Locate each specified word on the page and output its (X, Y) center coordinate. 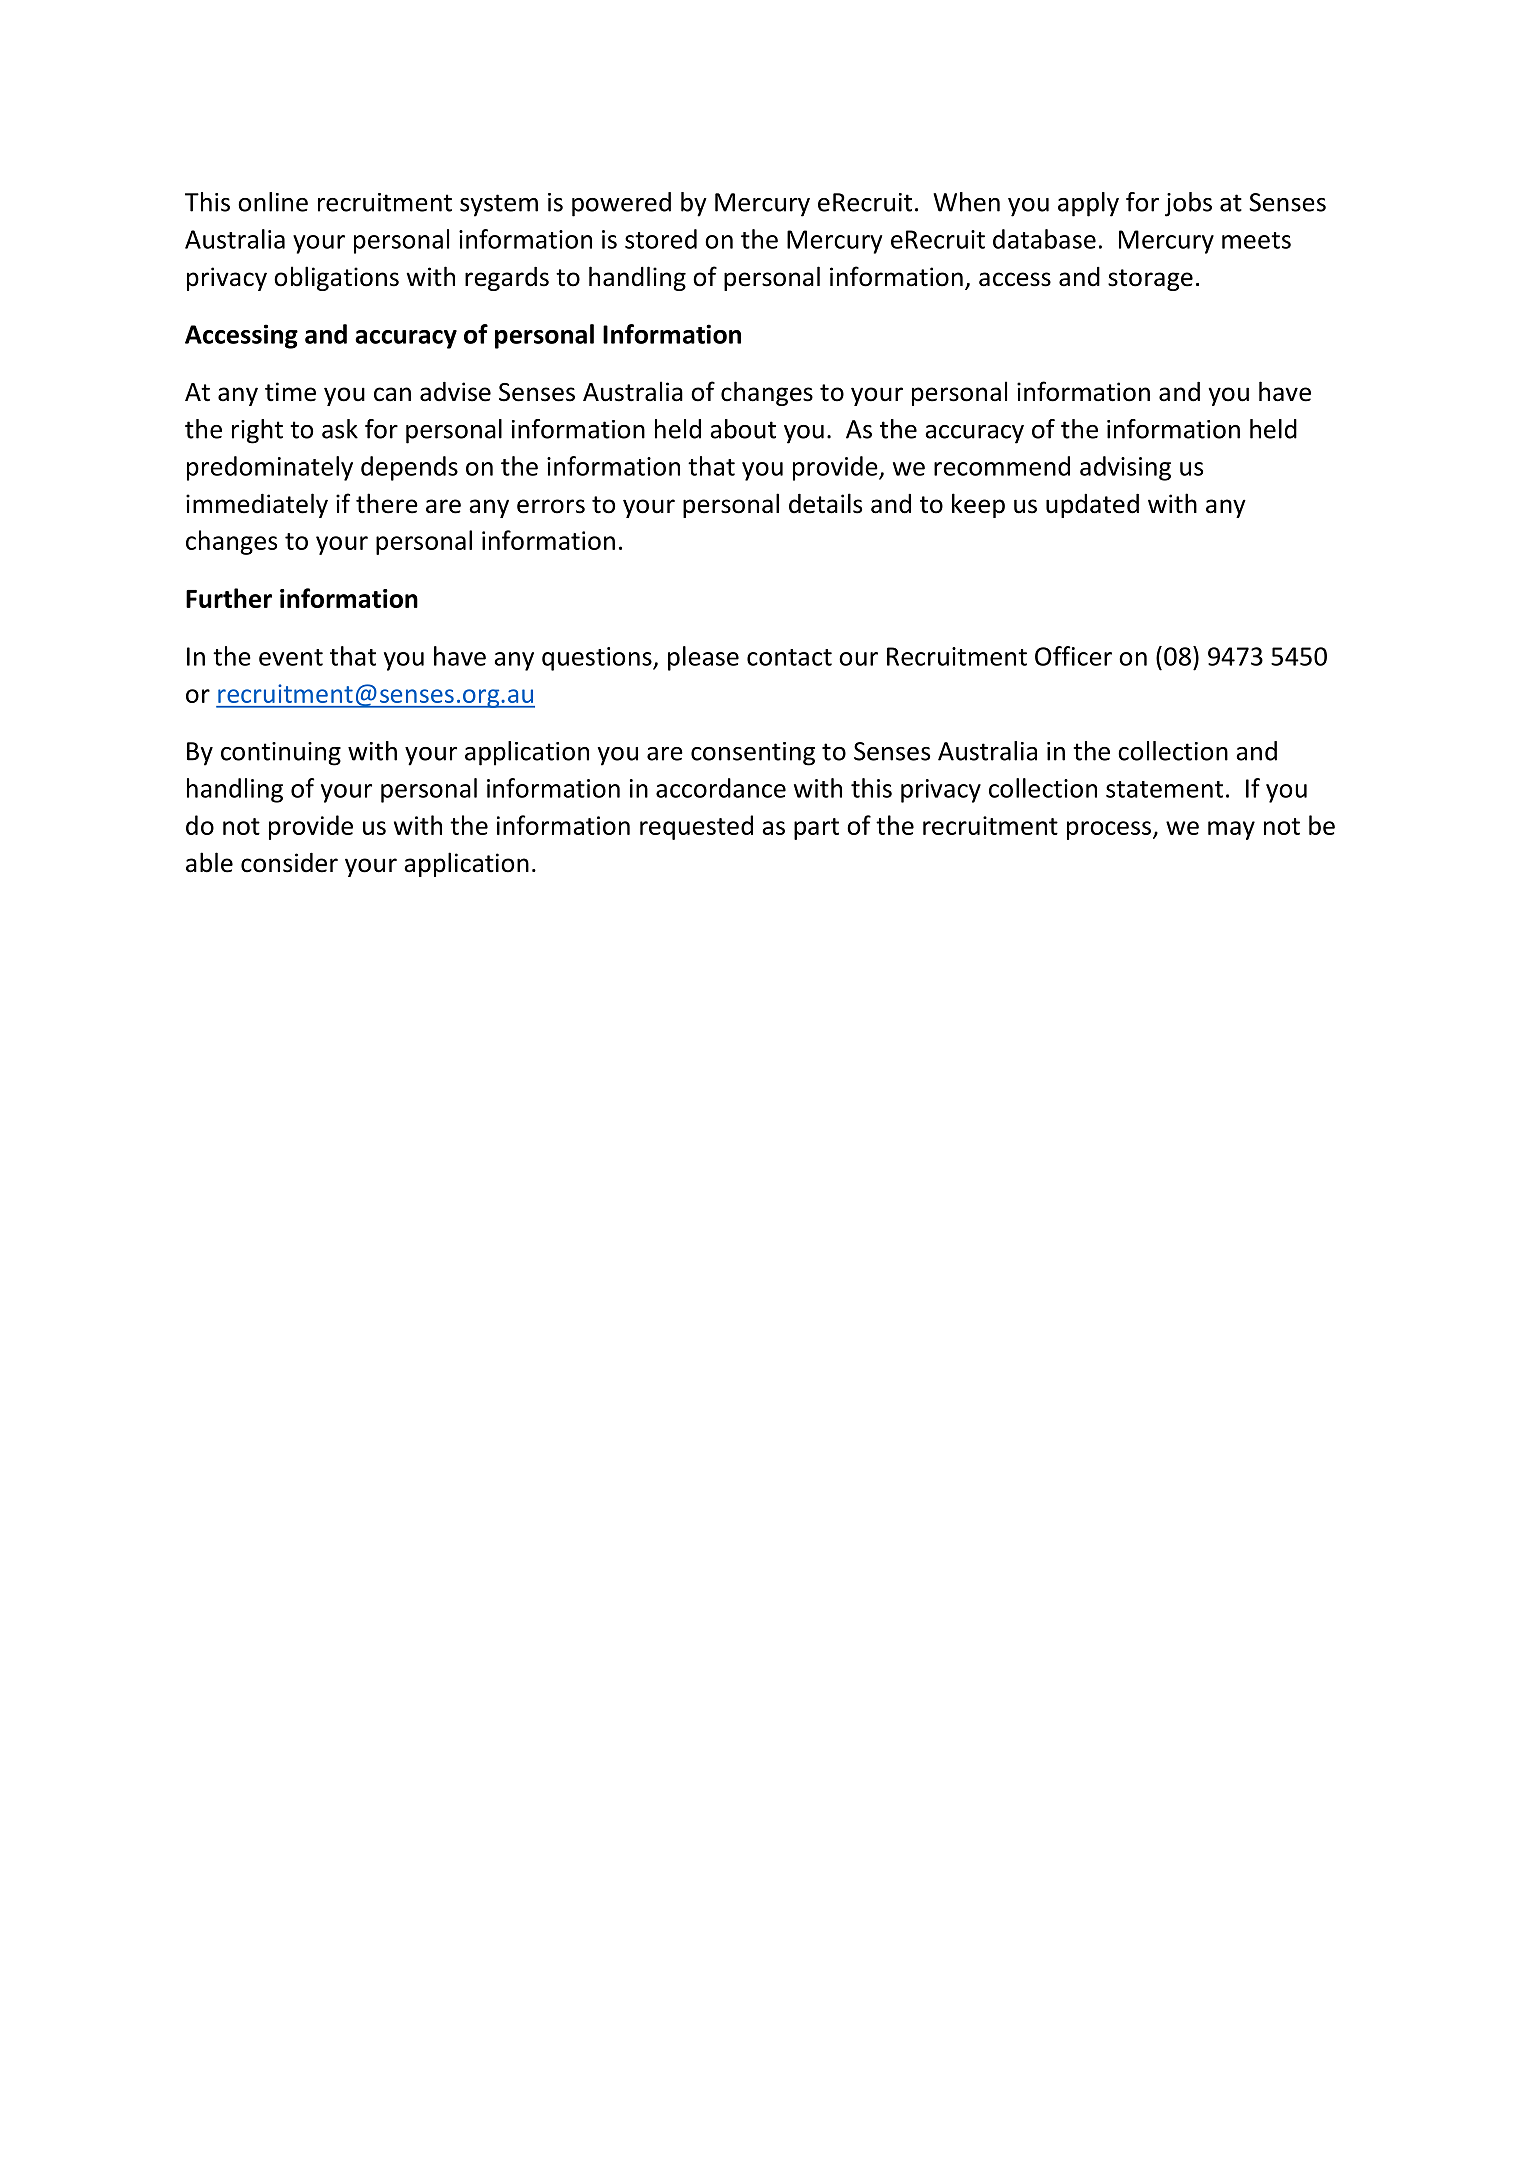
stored (661, 239)
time (290, 392)
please (703, 658)
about (743, 429)
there (387, 503)
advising (1125, 468)
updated (1092, 505)
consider (289, 862)
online (273, 202)
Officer (1073, 656)
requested (696, 827)
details (825, 503)
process (1109, 830)
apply (1088, 204)
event (291, 657)
